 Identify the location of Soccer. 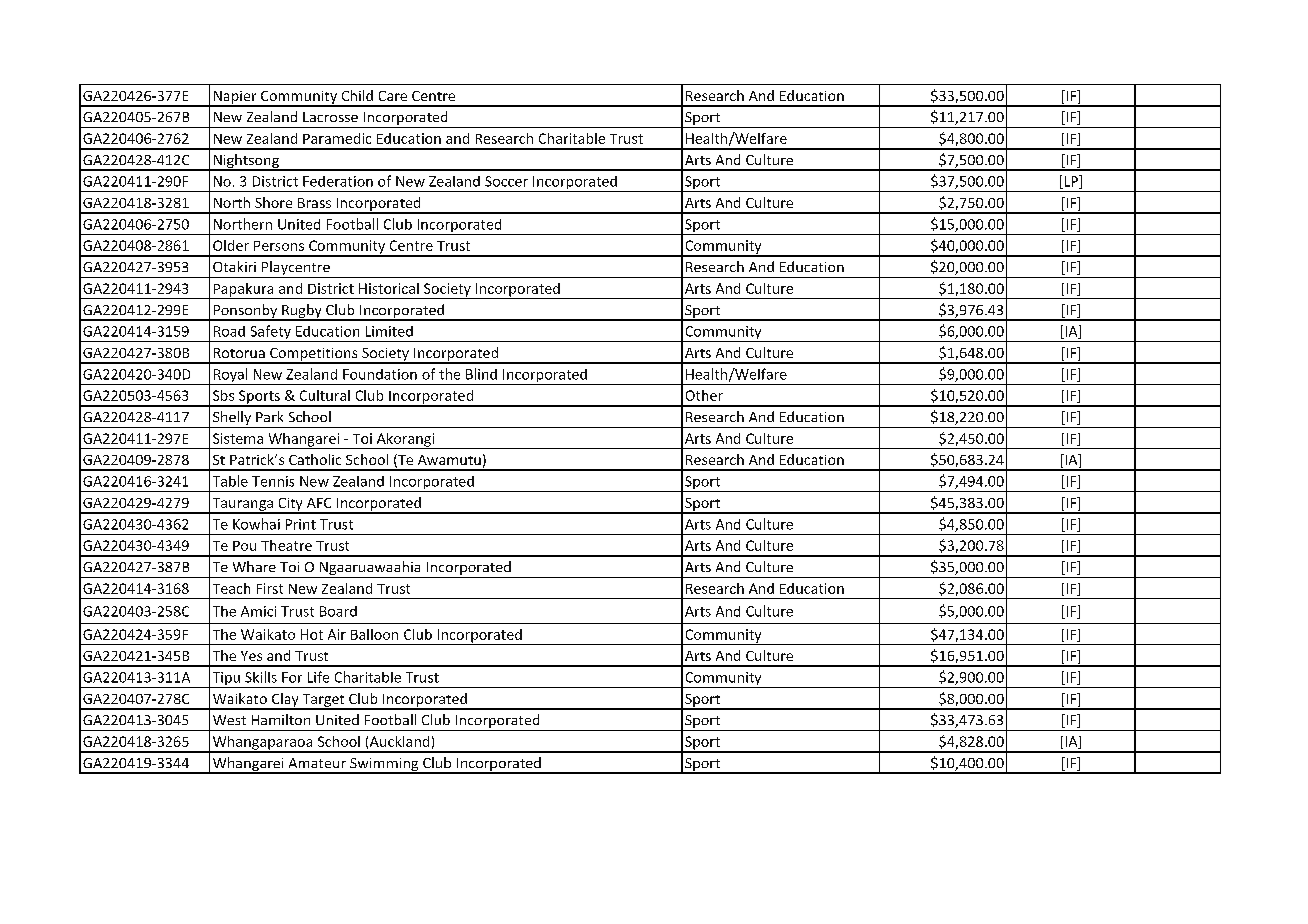
(506, 181).
